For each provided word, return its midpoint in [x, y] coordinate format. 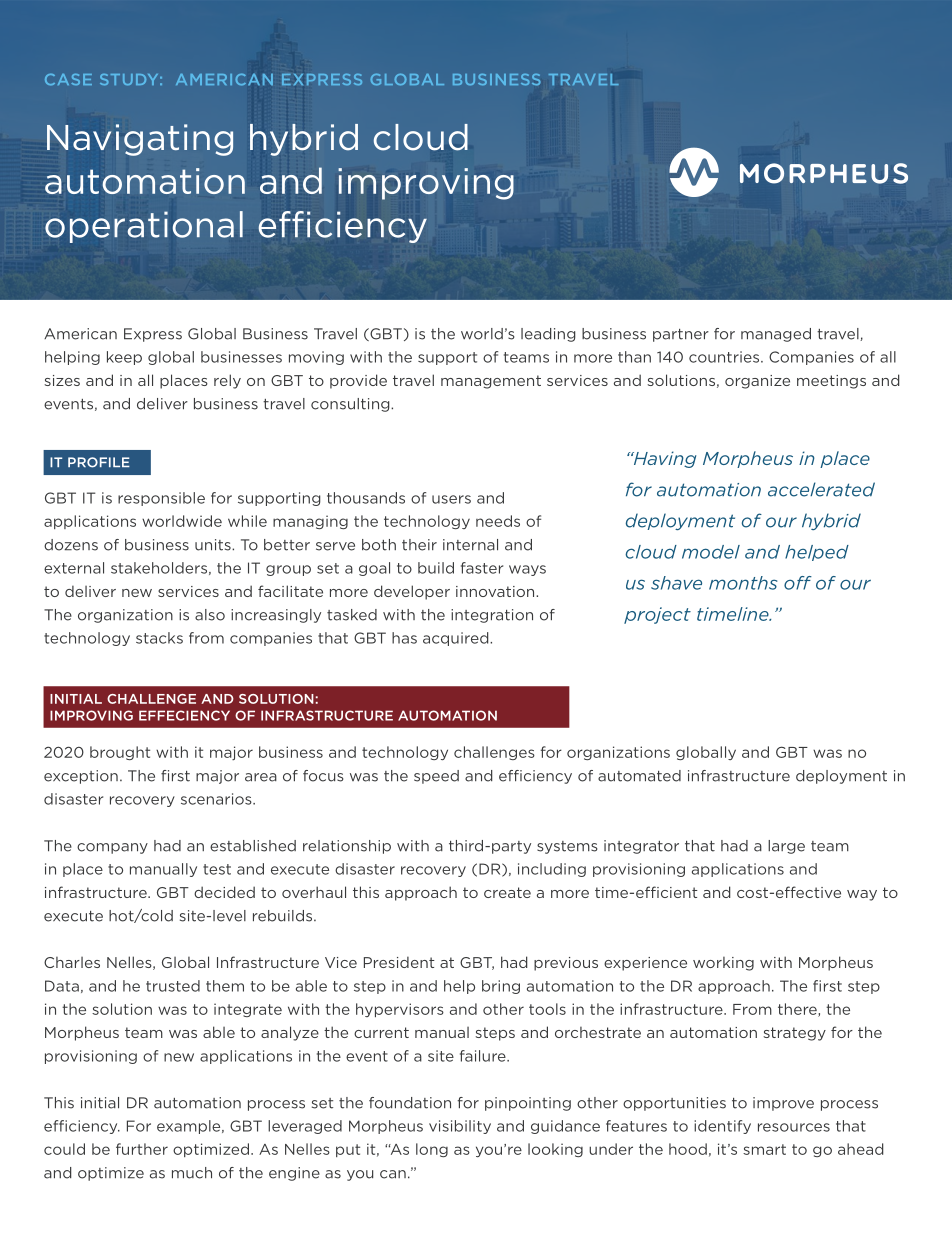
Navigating [140, 140]
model [711, 552]
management [491, 382]
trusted [173, 986]
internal [470, 545]
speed [436, 777]
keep [124, 358]
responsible [161, 499]
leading [548, 335]
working [723, 964]
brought [120, 753]
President [399, 962]
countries [725, 357]
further [142, 1149]
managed [776, 335]
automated [639, 776]
